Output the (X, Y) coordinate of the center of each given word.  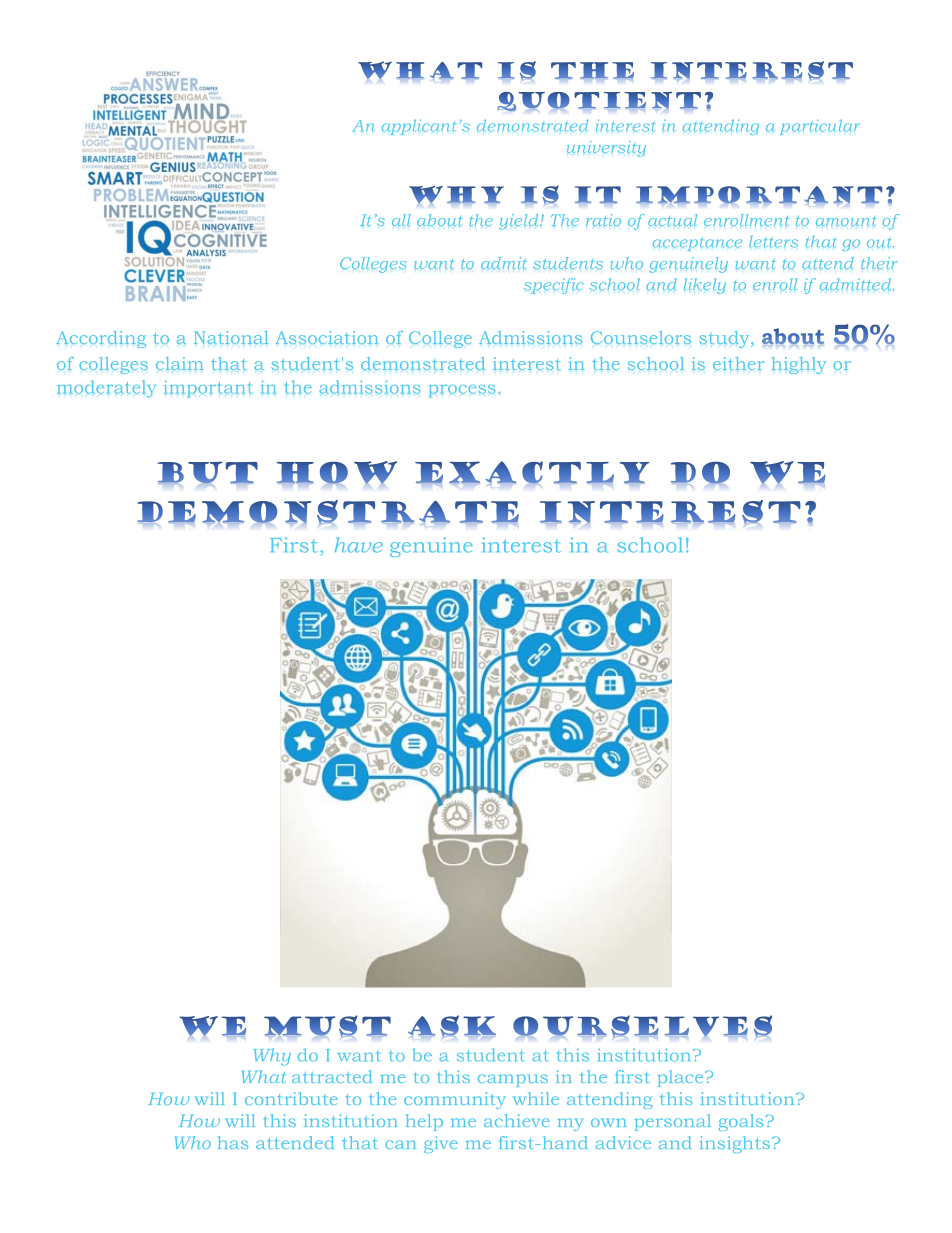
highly (798, 365)
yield (520, 222)
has (233, 1142)
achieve (517, 1120)
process (461, 391)
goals (741, 1122)
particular (820, 127)
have (359, 545)
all (401, 220)
